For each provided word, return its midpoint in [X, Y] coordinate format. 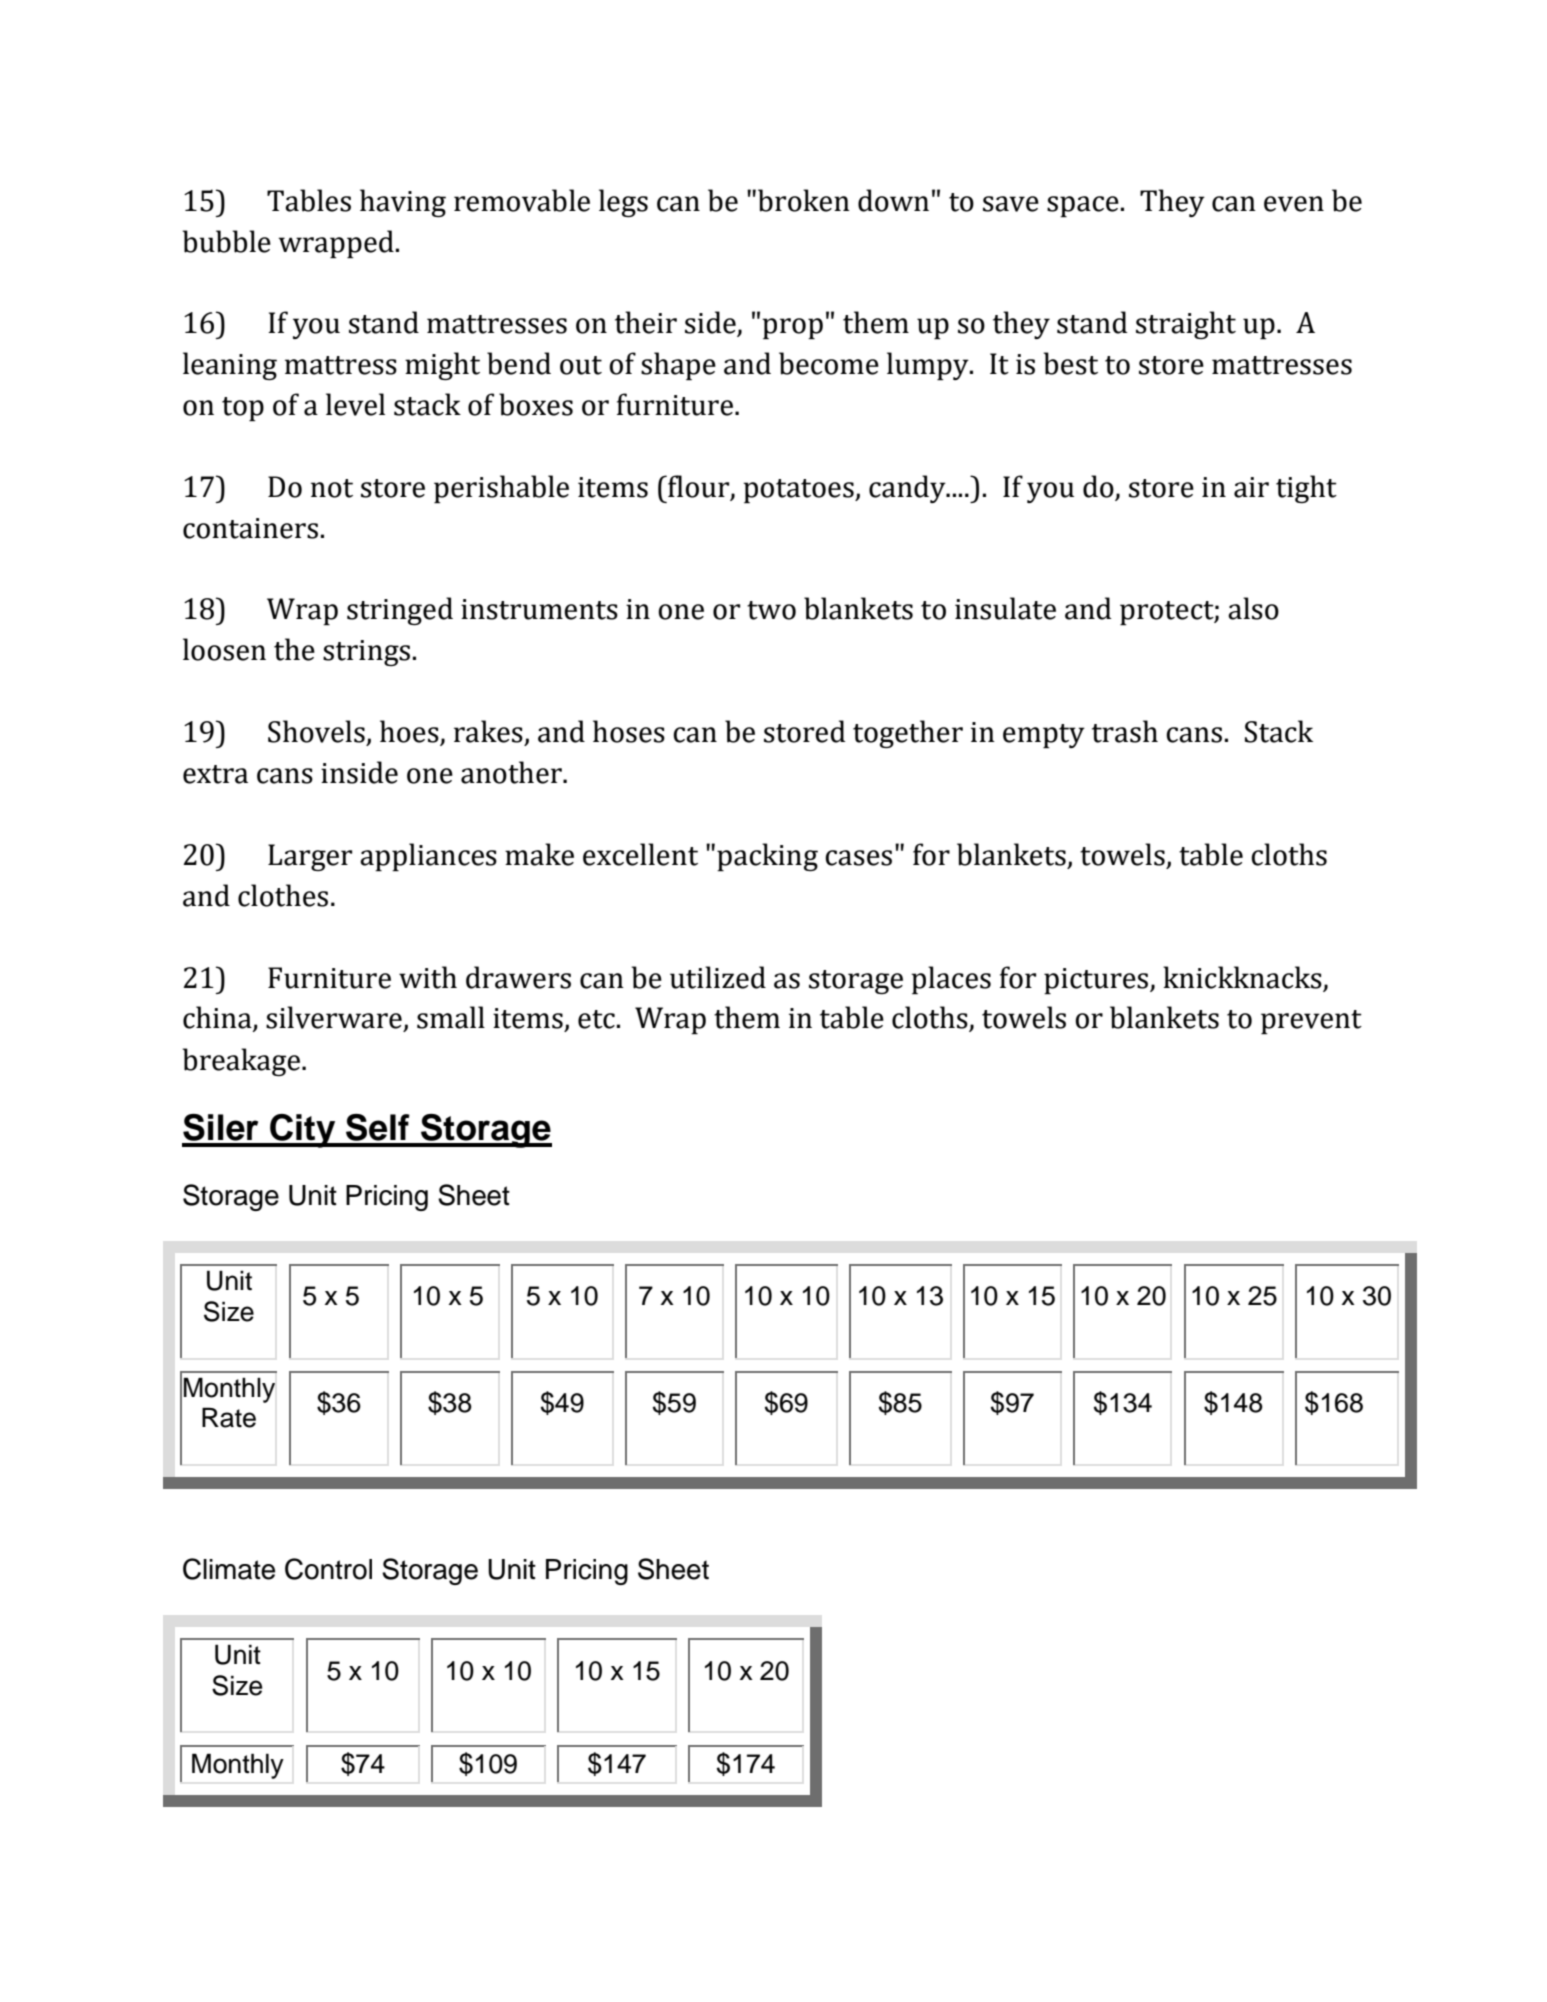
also [1253, 608]
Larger [310, 857]
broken [804, 200]
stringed [400, 611]
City [303, 1131]
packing [767, 857]
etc [596, 1019]
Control [328, 1569]
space [1083, 206]
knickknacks [1242, 977]
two [771, 610]
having [403, 203]
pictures [1097, 981]
